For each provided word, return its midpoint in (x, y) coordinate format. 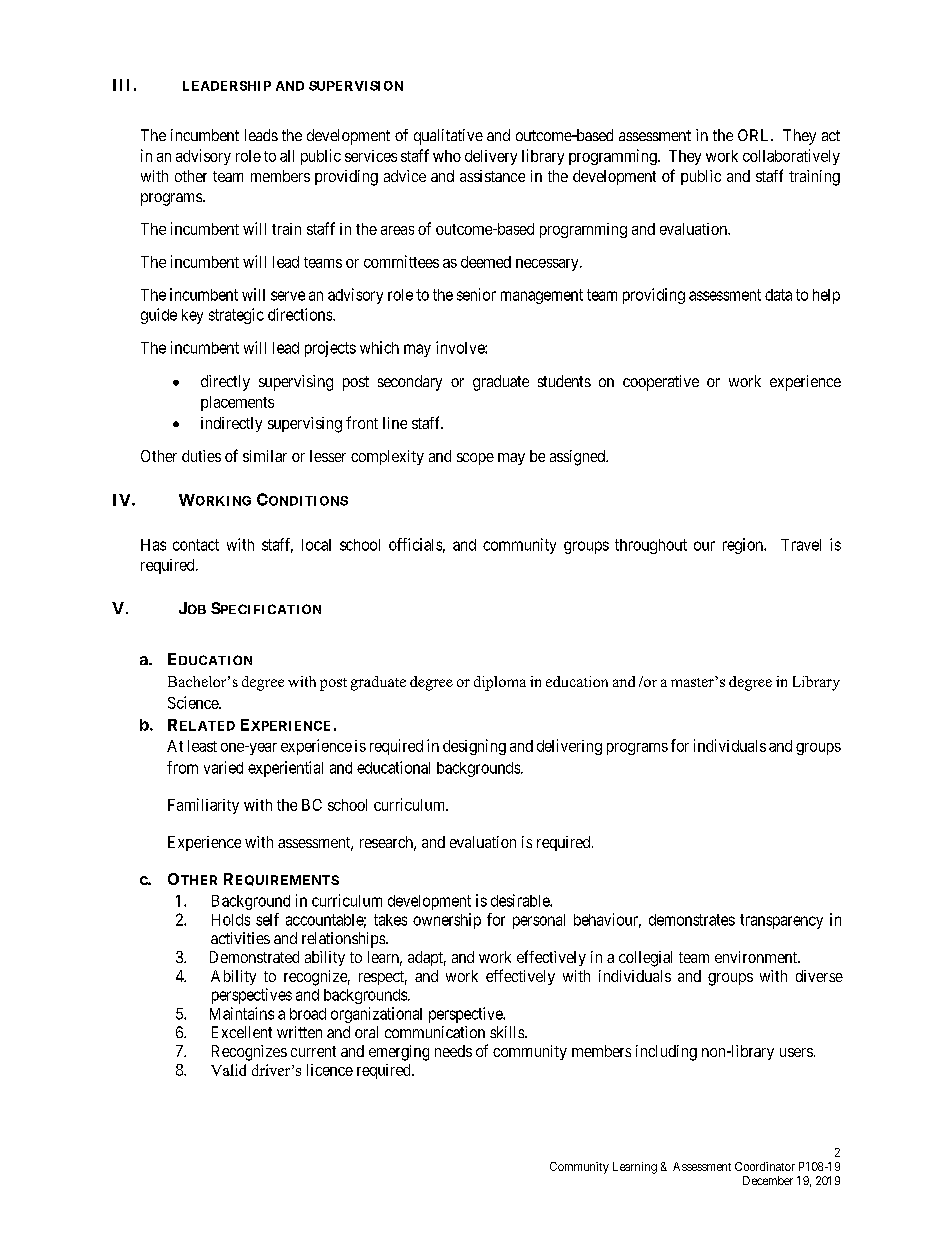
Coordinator (765, 1166)
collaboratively (791, 157)
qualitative (448, 137)
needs (453, 1051)
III (121, 85)
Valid (228, 1070)
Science (194, 702)
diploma (500, 683)
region (744, 546)
